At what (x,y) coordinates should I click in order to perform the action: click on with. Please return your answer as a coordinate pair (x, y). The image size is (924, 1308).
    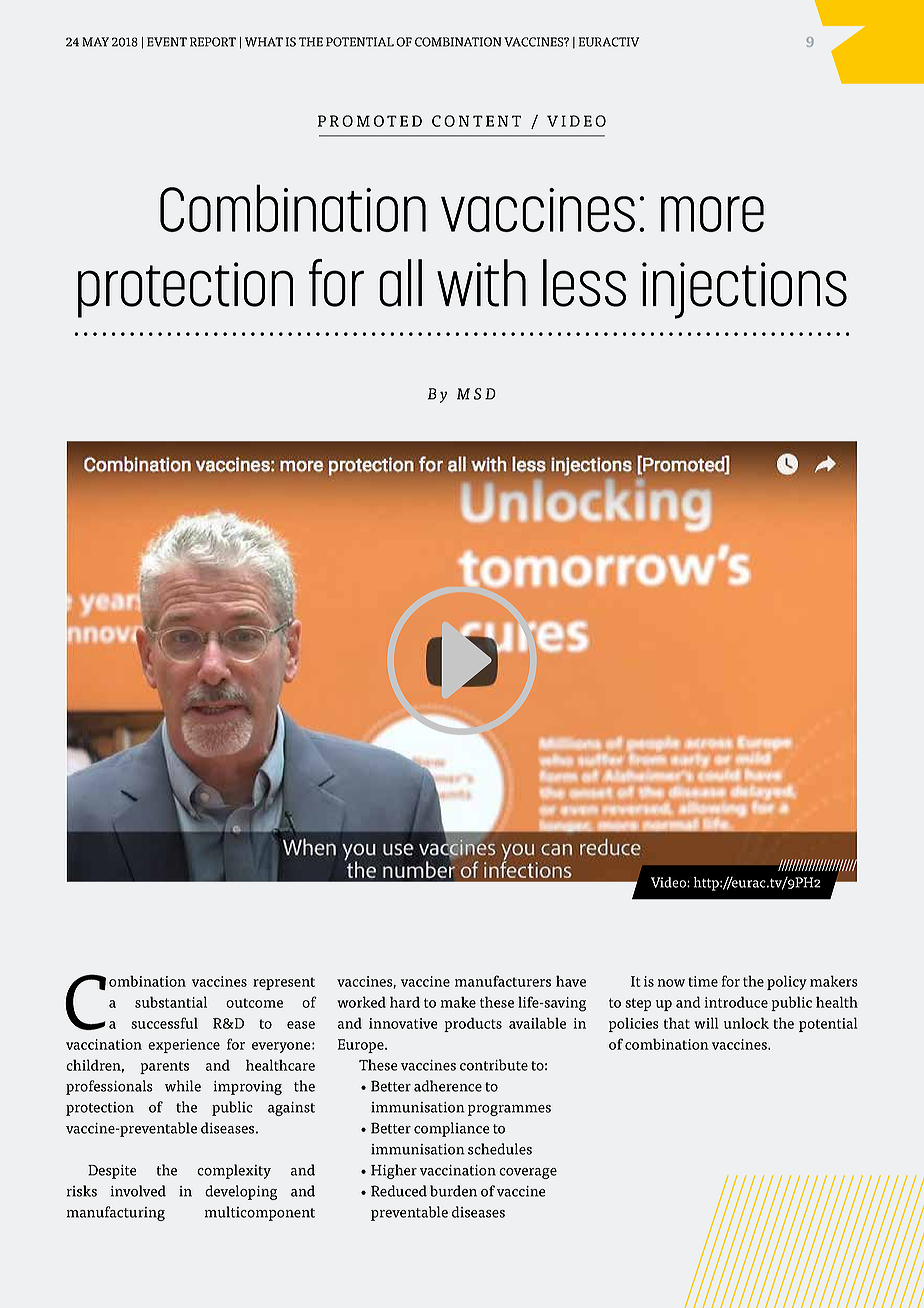
    Looking at the image, I should click on (481, 283).
